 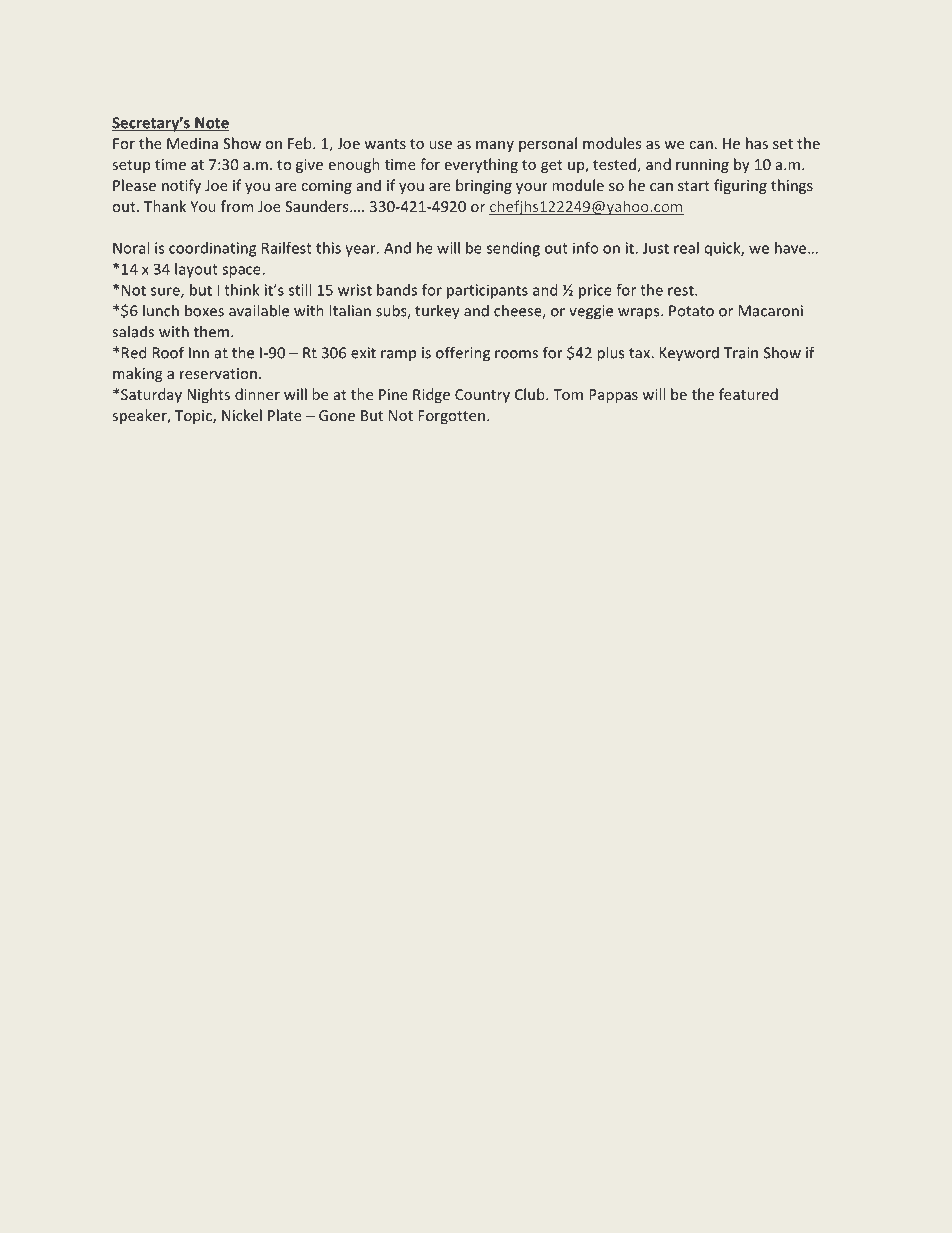 What do you see at coordinates (487, 291) in the image?
I see `participants` at bounding box center [487, 291].
